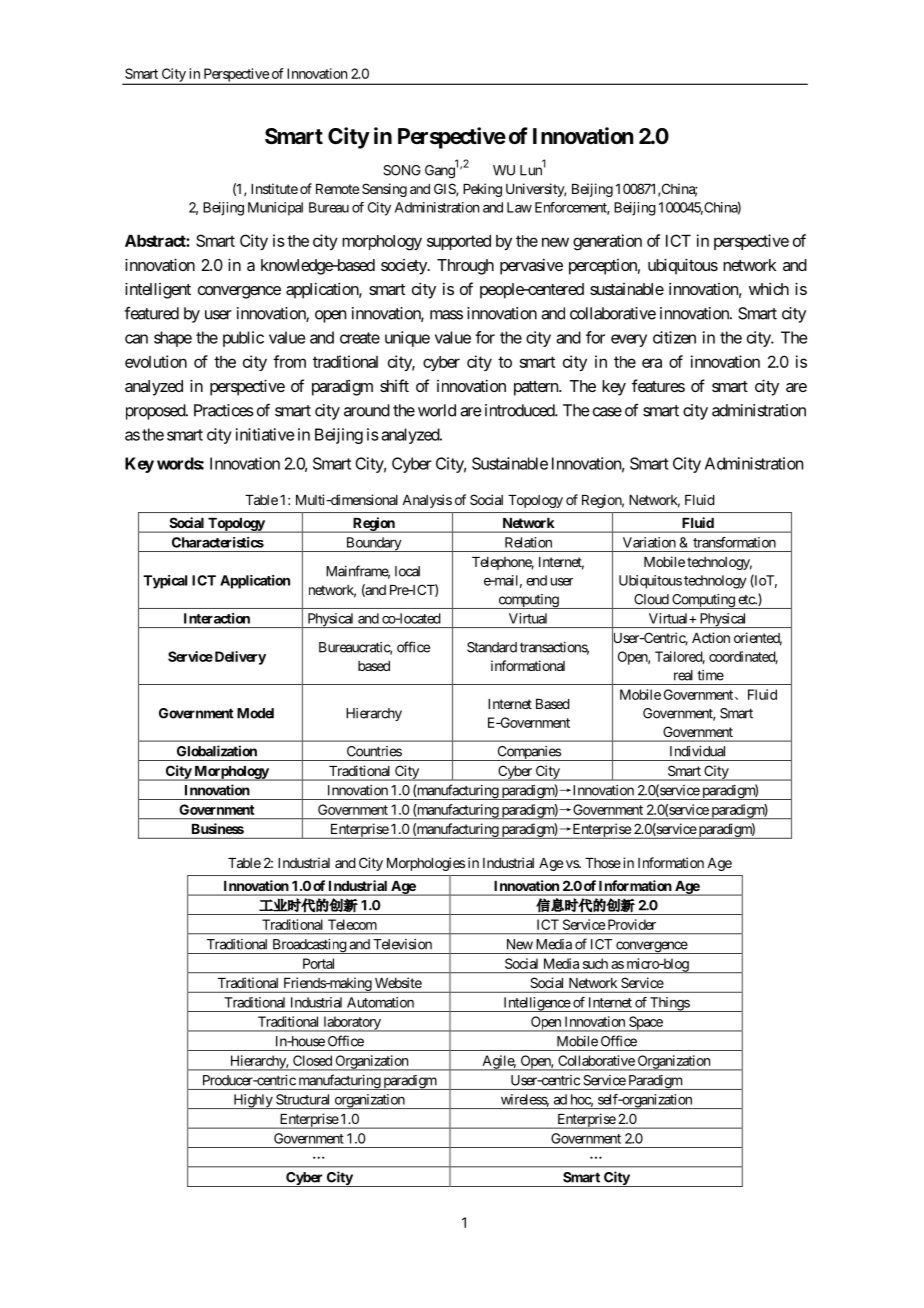 Image resolution: width=924 pixels, height=1308 pixels. Describe the element at coordinates (380, 1002) in the image. I see `Automation` at that location.
